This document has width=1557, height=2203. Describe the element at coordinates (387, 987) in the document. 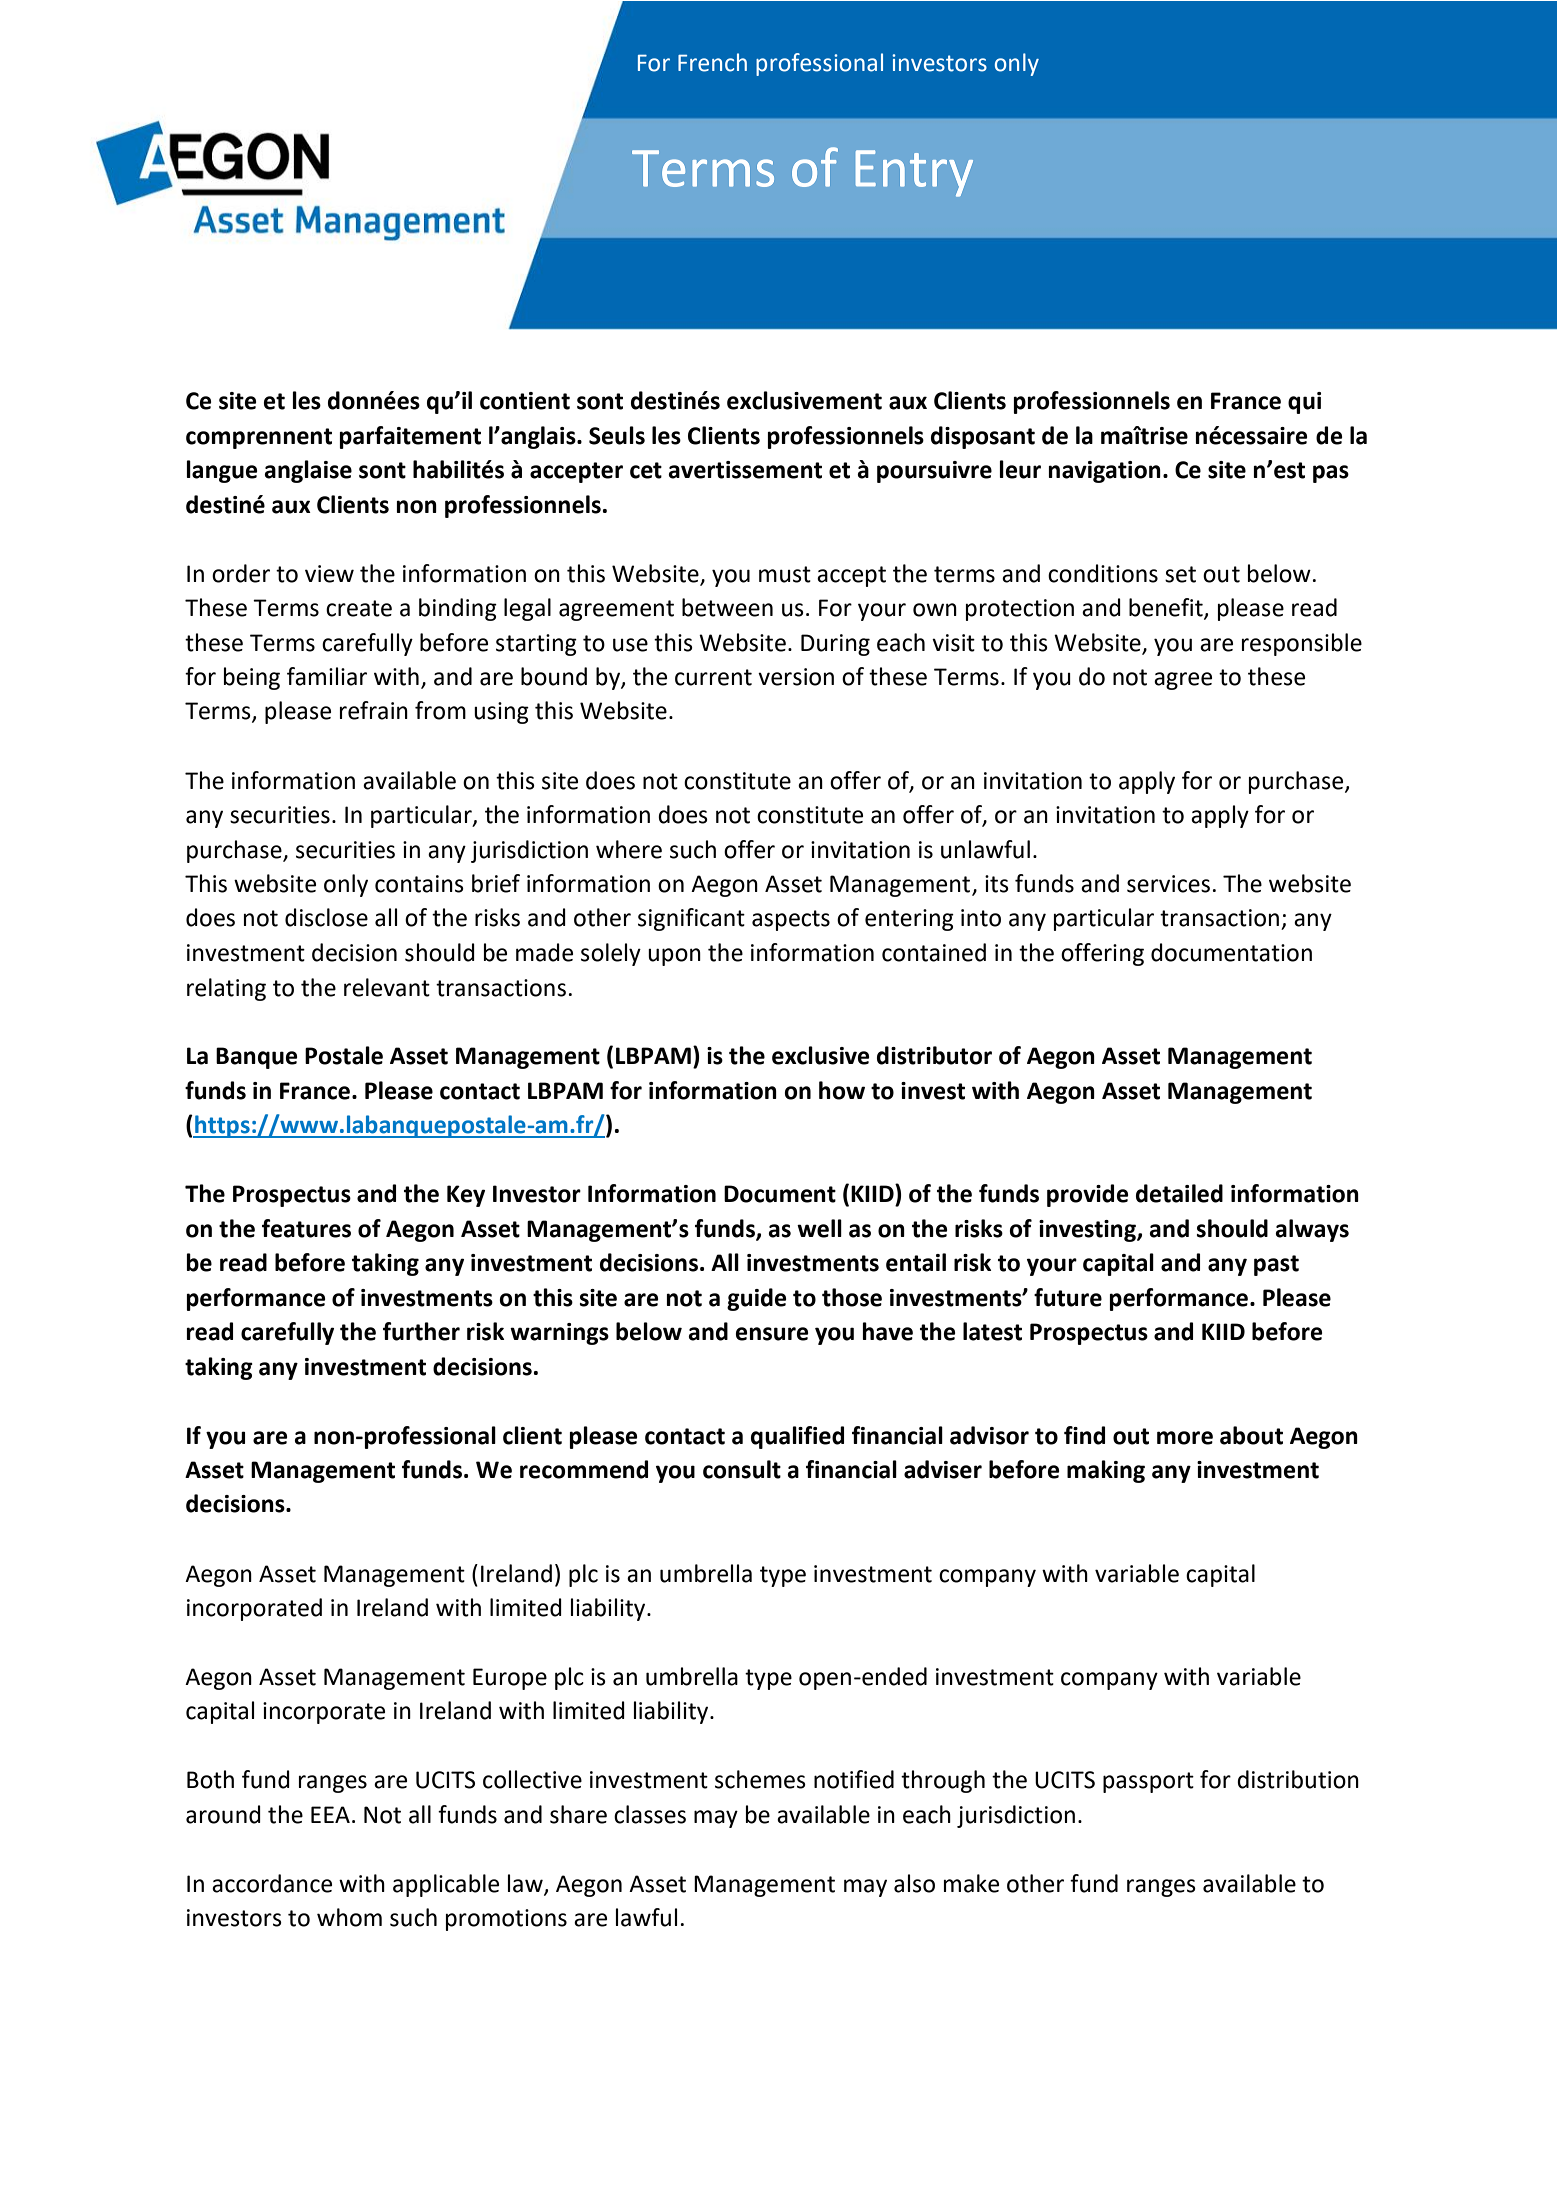

I see `relevant` at that location.
